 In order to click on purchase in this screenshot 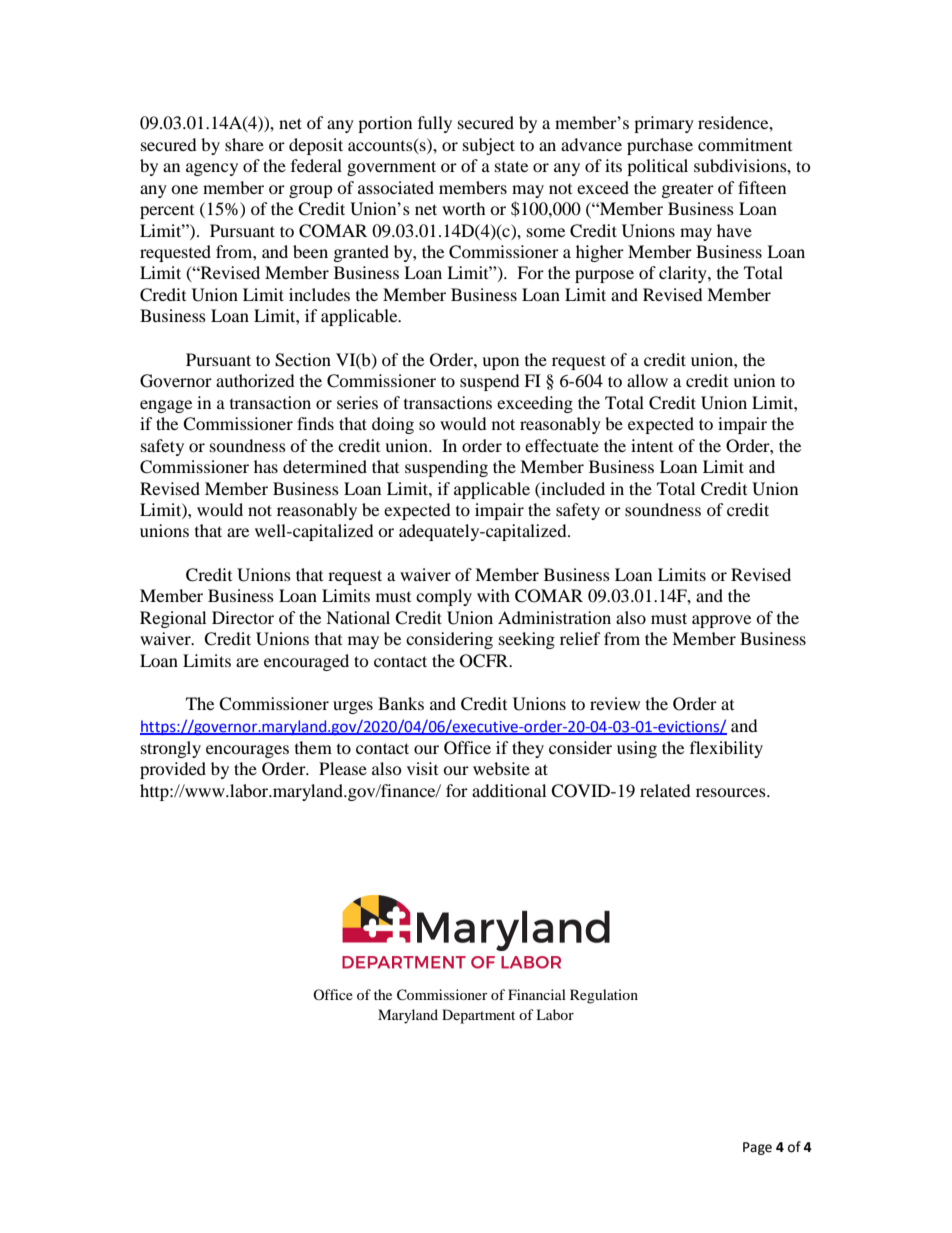, I will do `click(660, 146)`.
